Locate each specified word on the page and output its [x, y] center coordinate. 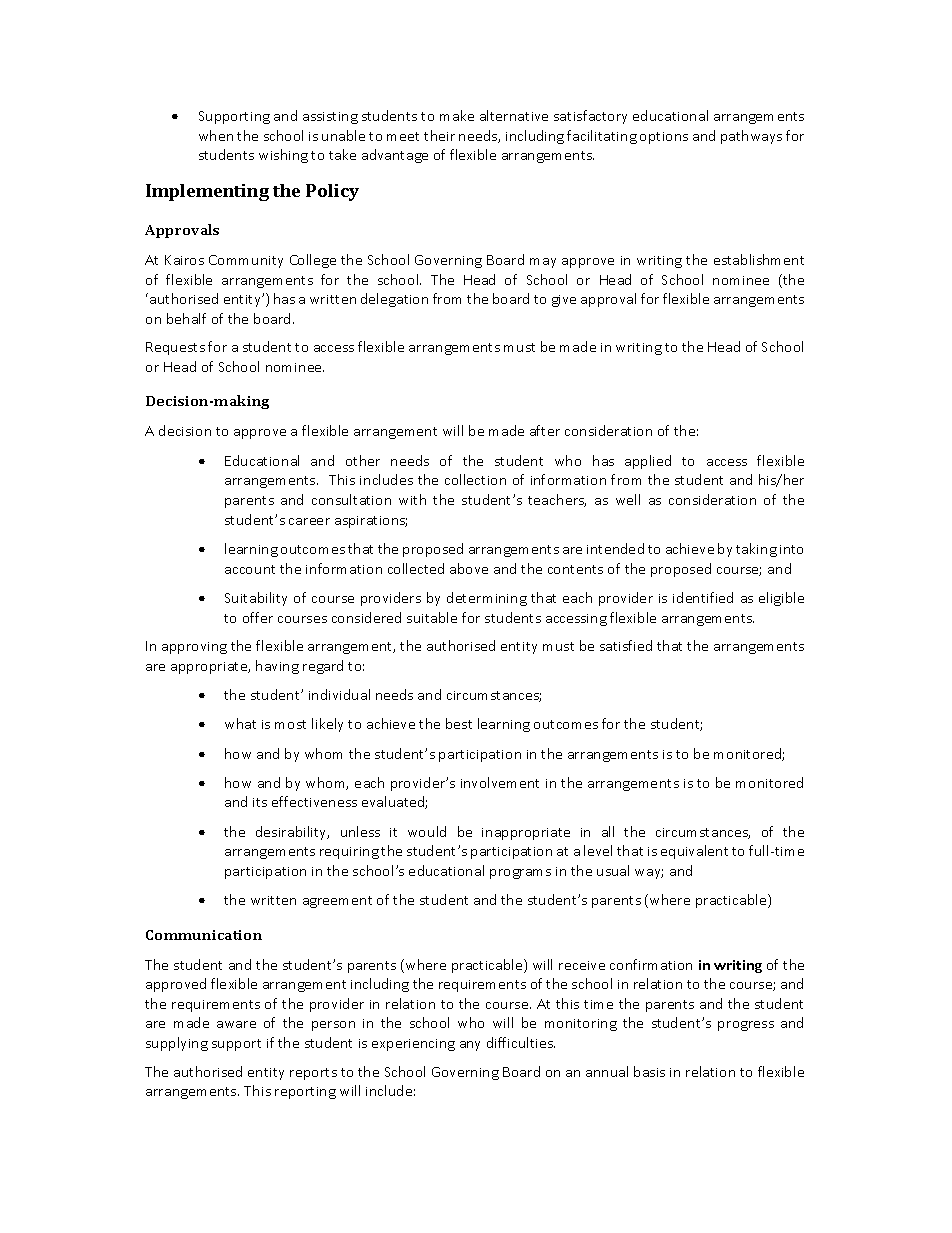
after [545, 430]
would [427, 831]
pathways [751, 137]
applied [648, 462]
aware [236, 1024]
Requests [175, 348]
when [216, 135]
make [457, 115]
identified [703, 597]
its [260, 802]
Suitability [256, 599]
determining [487, 599]
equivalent [694, 852]
